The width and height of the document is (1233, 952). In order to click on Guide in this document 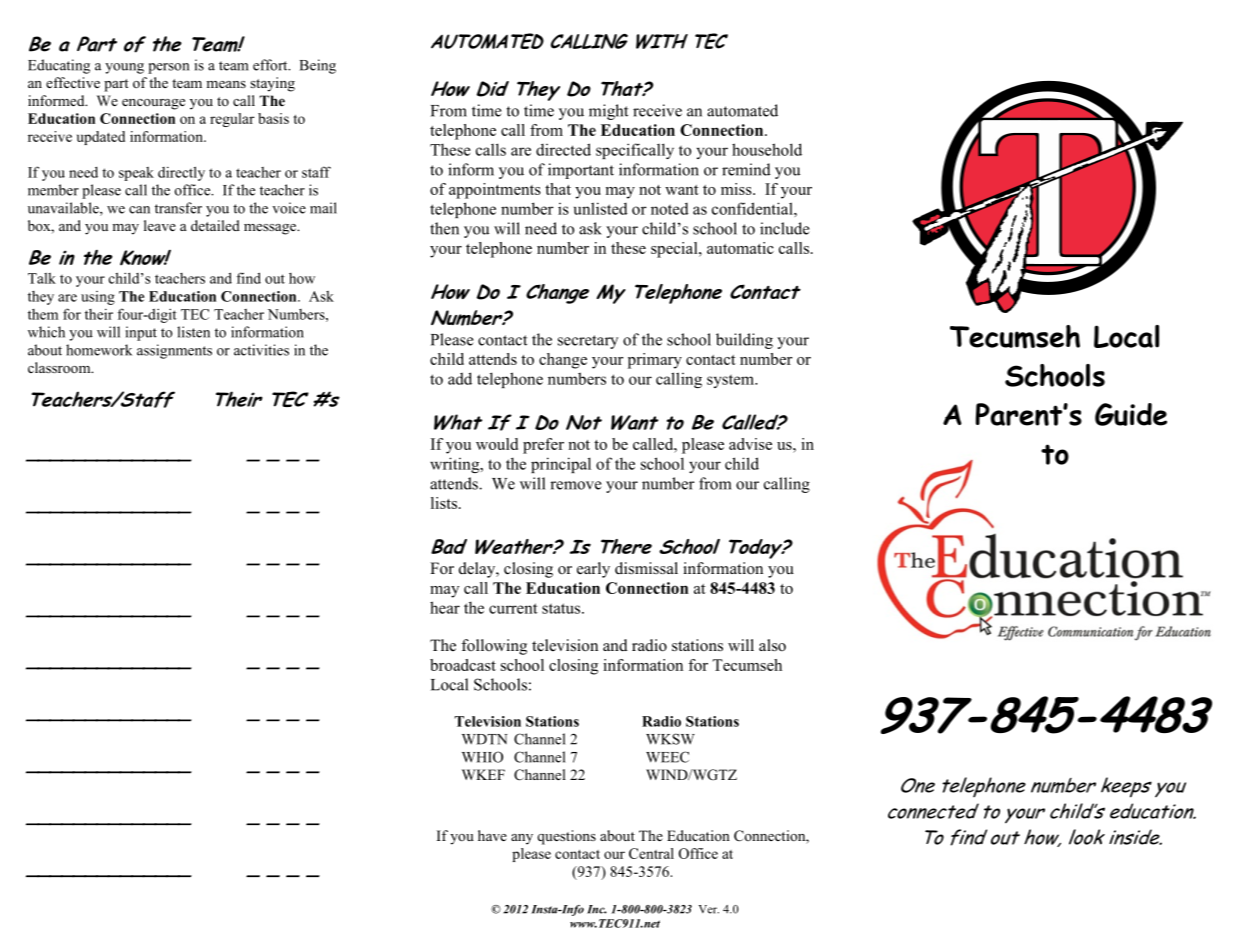, I will do `click(1131, 414)`.
